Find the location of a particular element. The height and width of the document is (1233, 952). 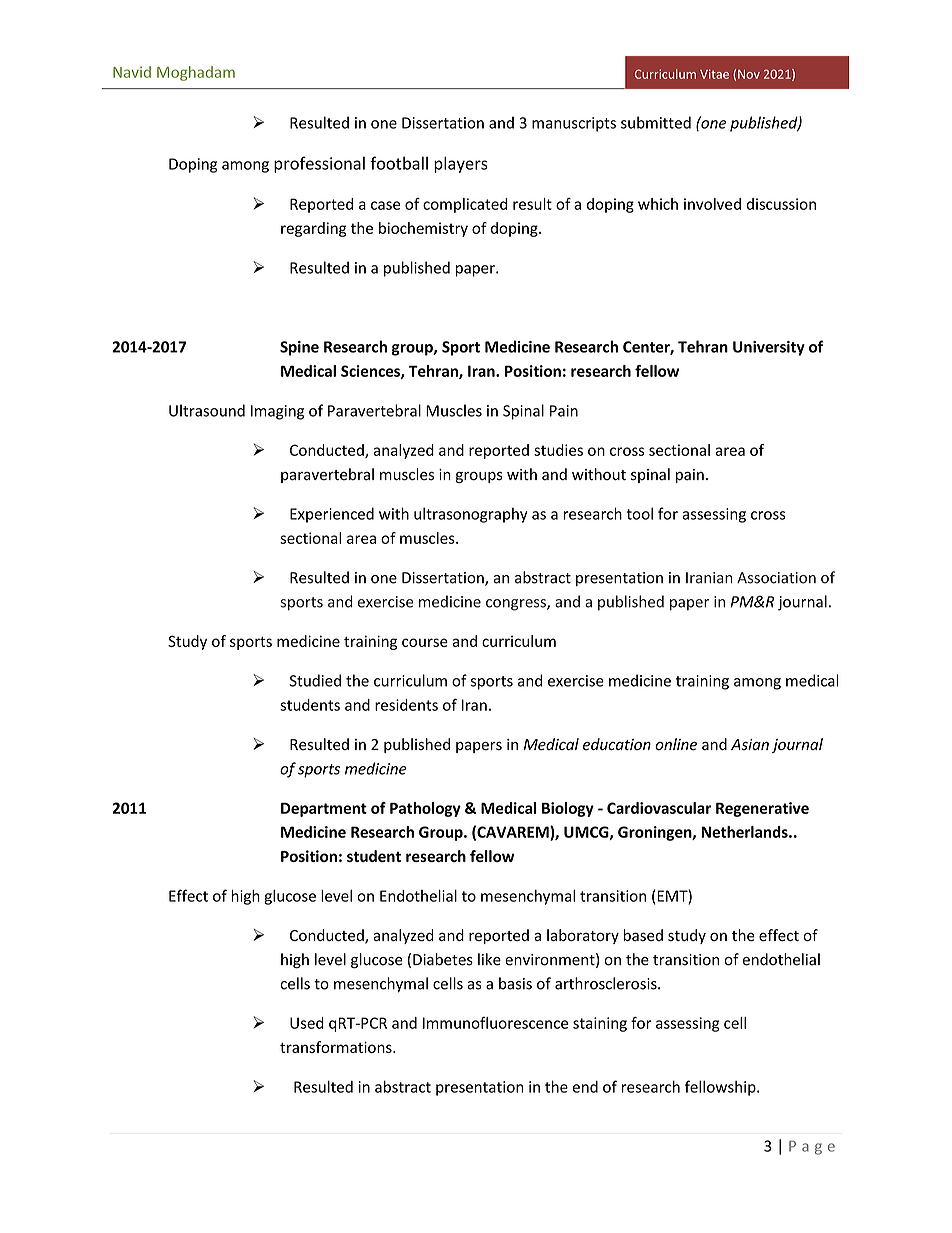

staining is located at coordinates (600, 1024).
